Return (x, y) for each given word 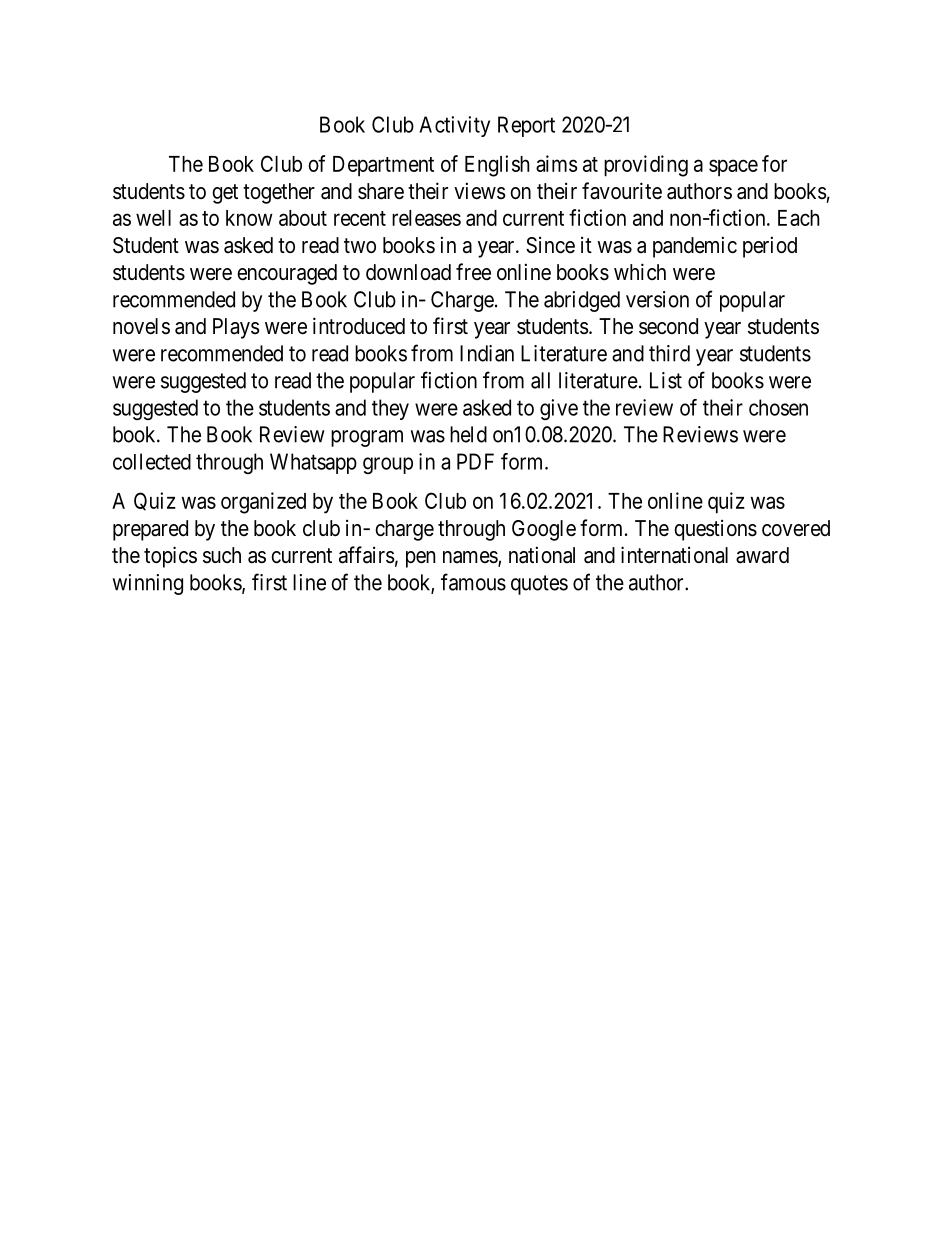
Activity (454, 126)
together (279, 193)
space (733, 167)
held (468, 434)
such (222, 555)
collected (152, 461)
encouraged (287, 274)
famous (473, 582)
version (657, 299)
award (762, 555)
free (473, 272)
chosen (778, 407)
